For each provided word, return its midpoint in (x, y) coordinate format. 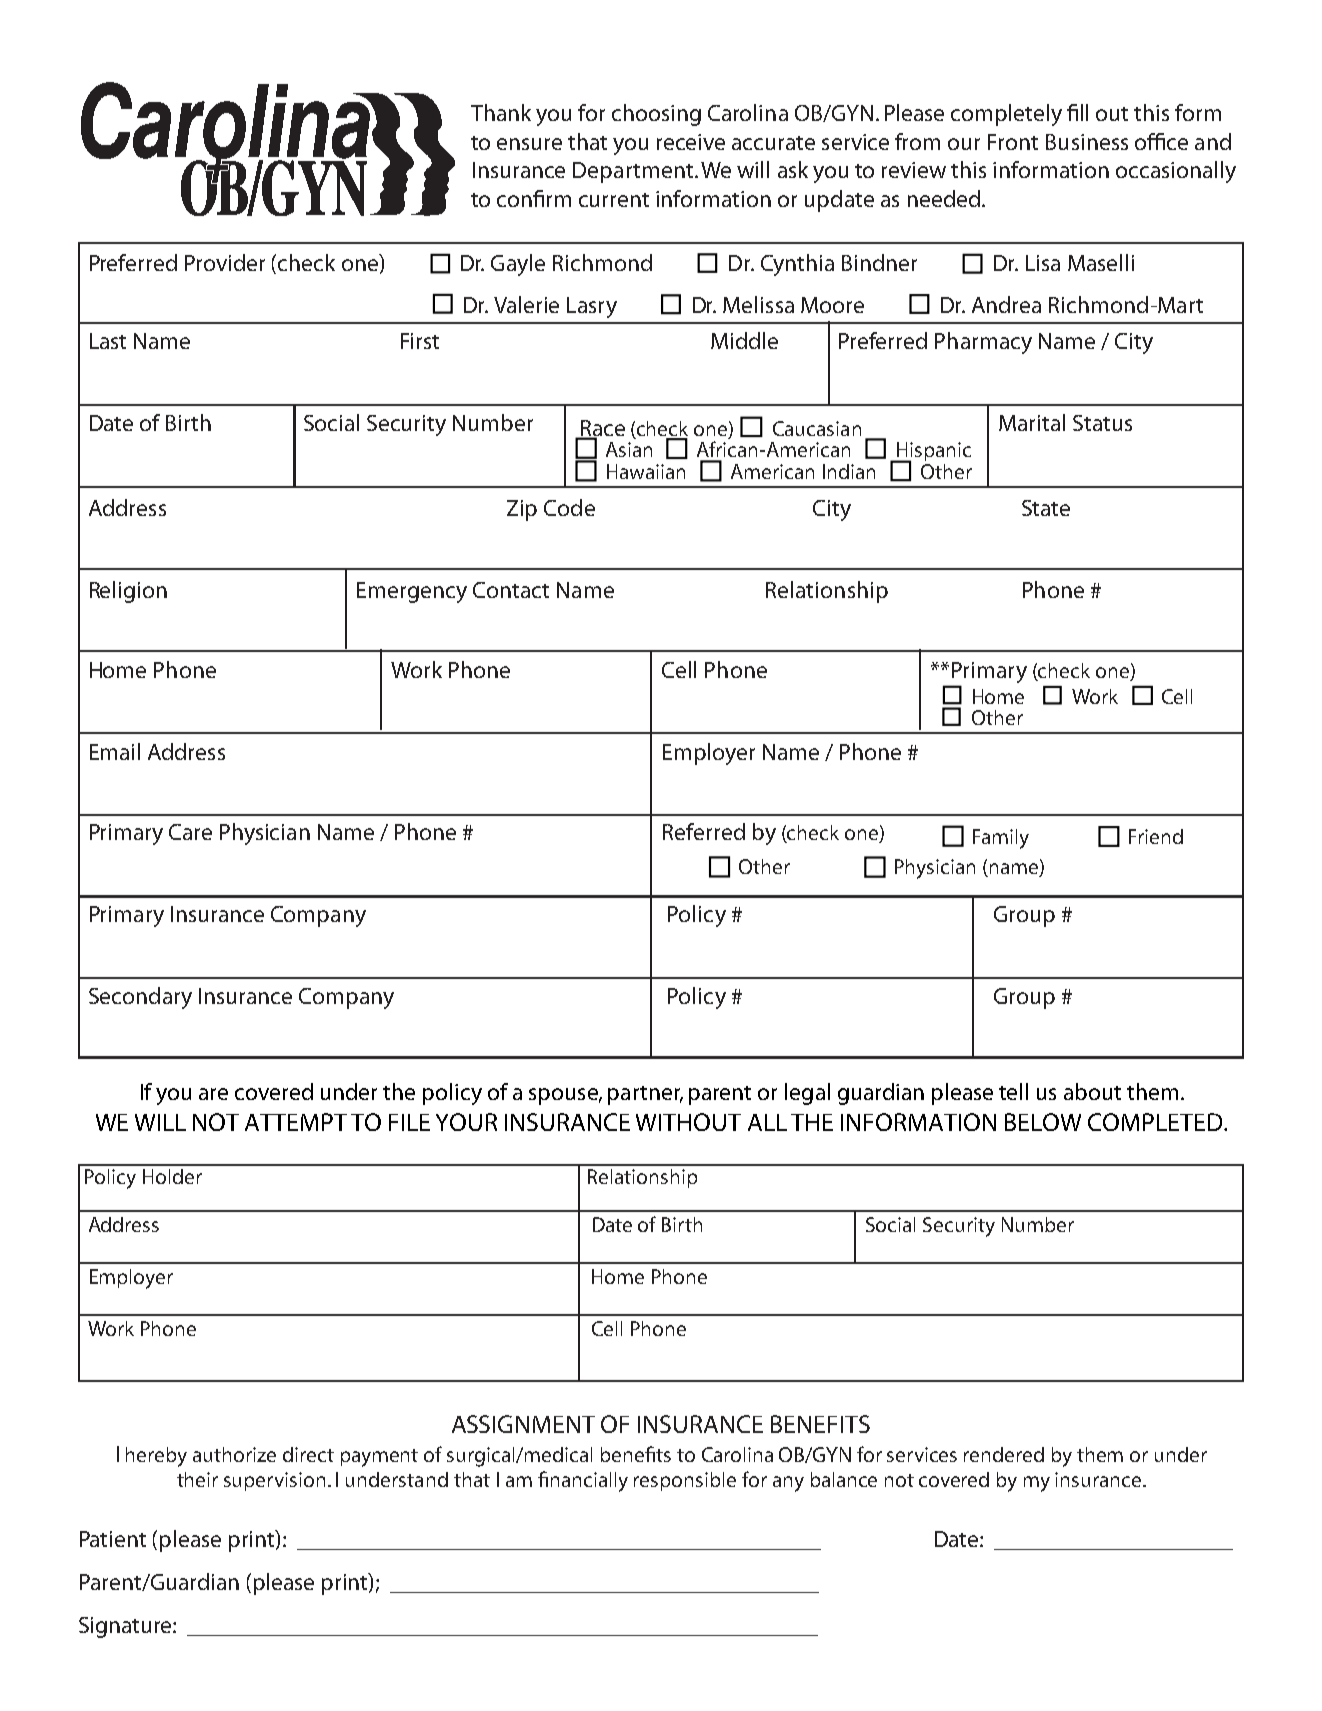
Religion (128, 592)
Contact (511, 590)
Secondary (140, 998)
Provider (225, 262)
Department (634, 172)
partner (645, 1095)
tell (1013, 1091)
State (1046, 508)
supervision (276, 1481)
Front (1013, 142)
